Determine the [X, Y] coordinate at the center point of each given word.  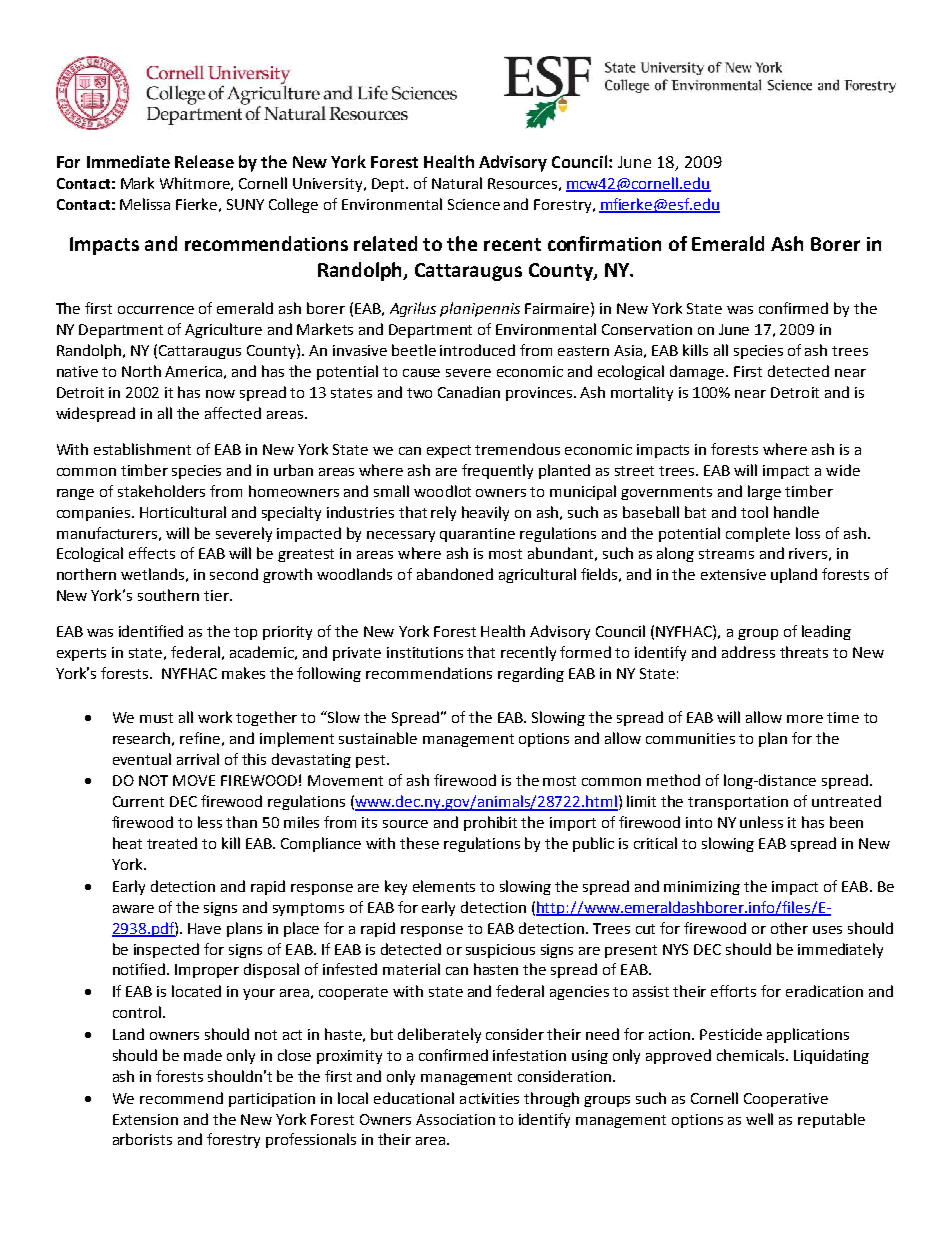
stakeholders [161, 491]
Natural [457, 183]
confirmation [604, 243]
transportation [738, 803]
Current [138, 801]
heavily [485, 513]
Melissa [145, 204]
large [764, 492]
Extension [145, 1119]
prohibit [490, 823]
